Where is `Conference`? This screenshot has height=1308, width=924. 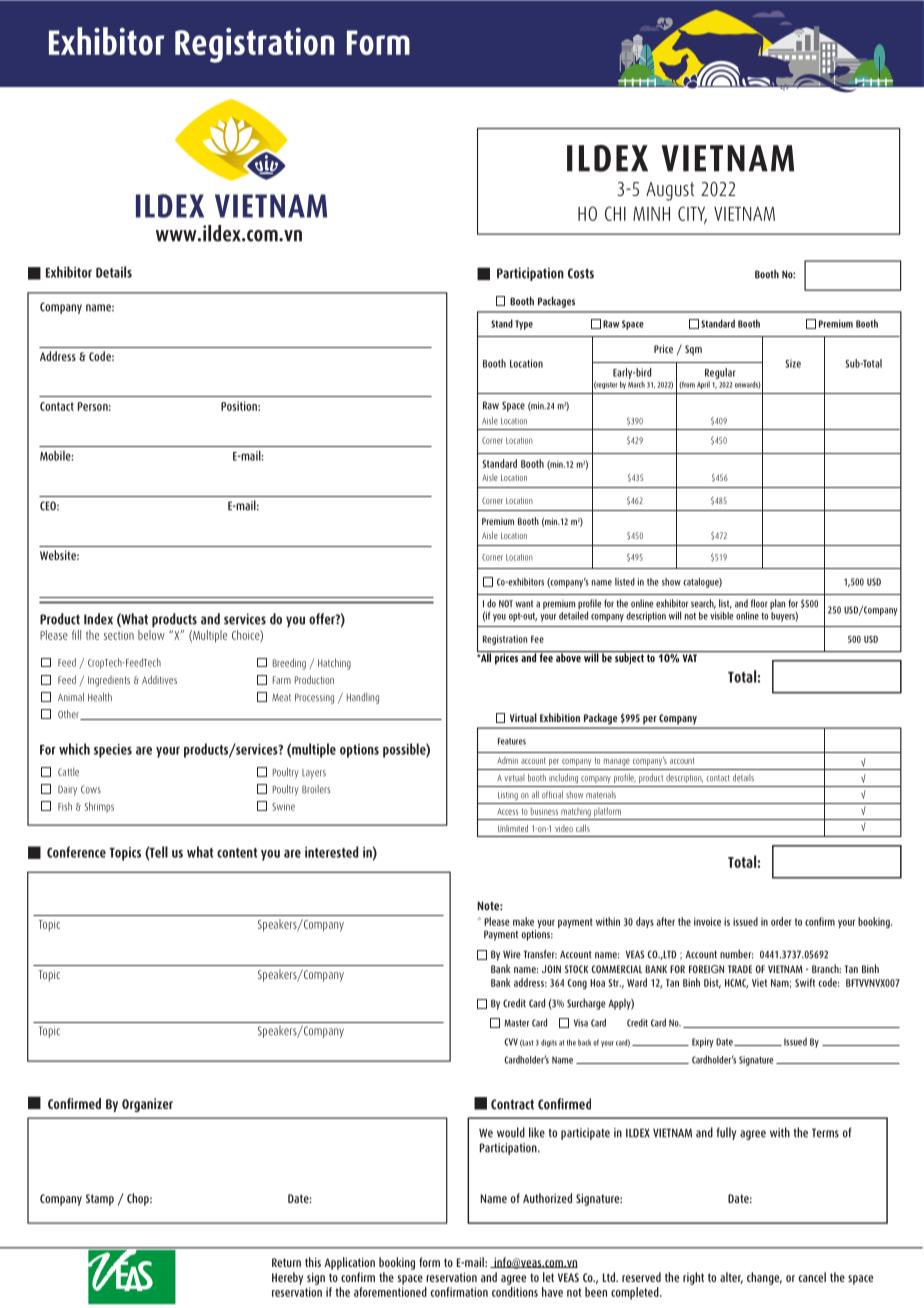
Conference is located at coordinates (76, 852).
